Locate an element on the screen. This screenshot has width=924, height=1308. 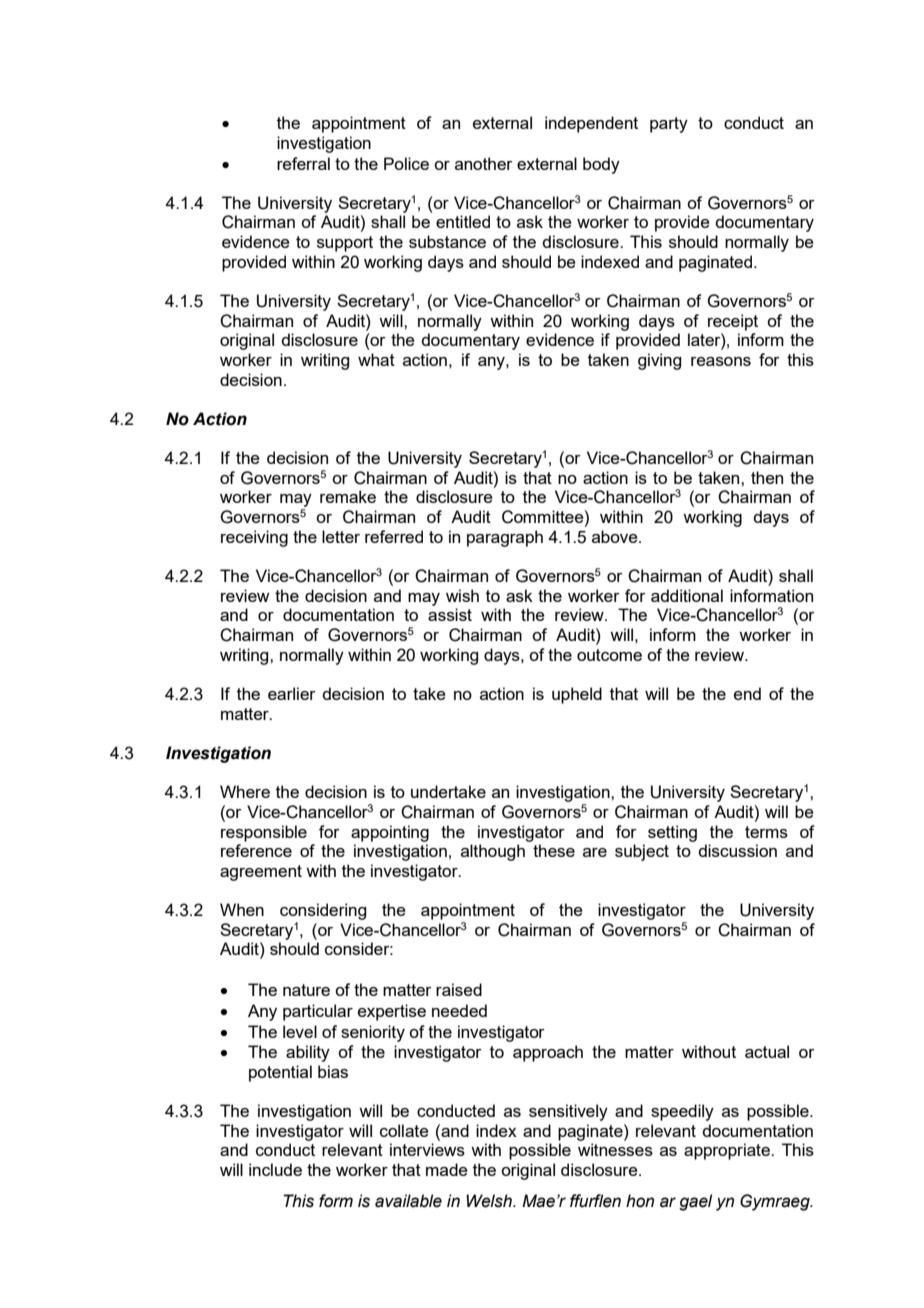
responsible is located at coordinates (264, 833).
